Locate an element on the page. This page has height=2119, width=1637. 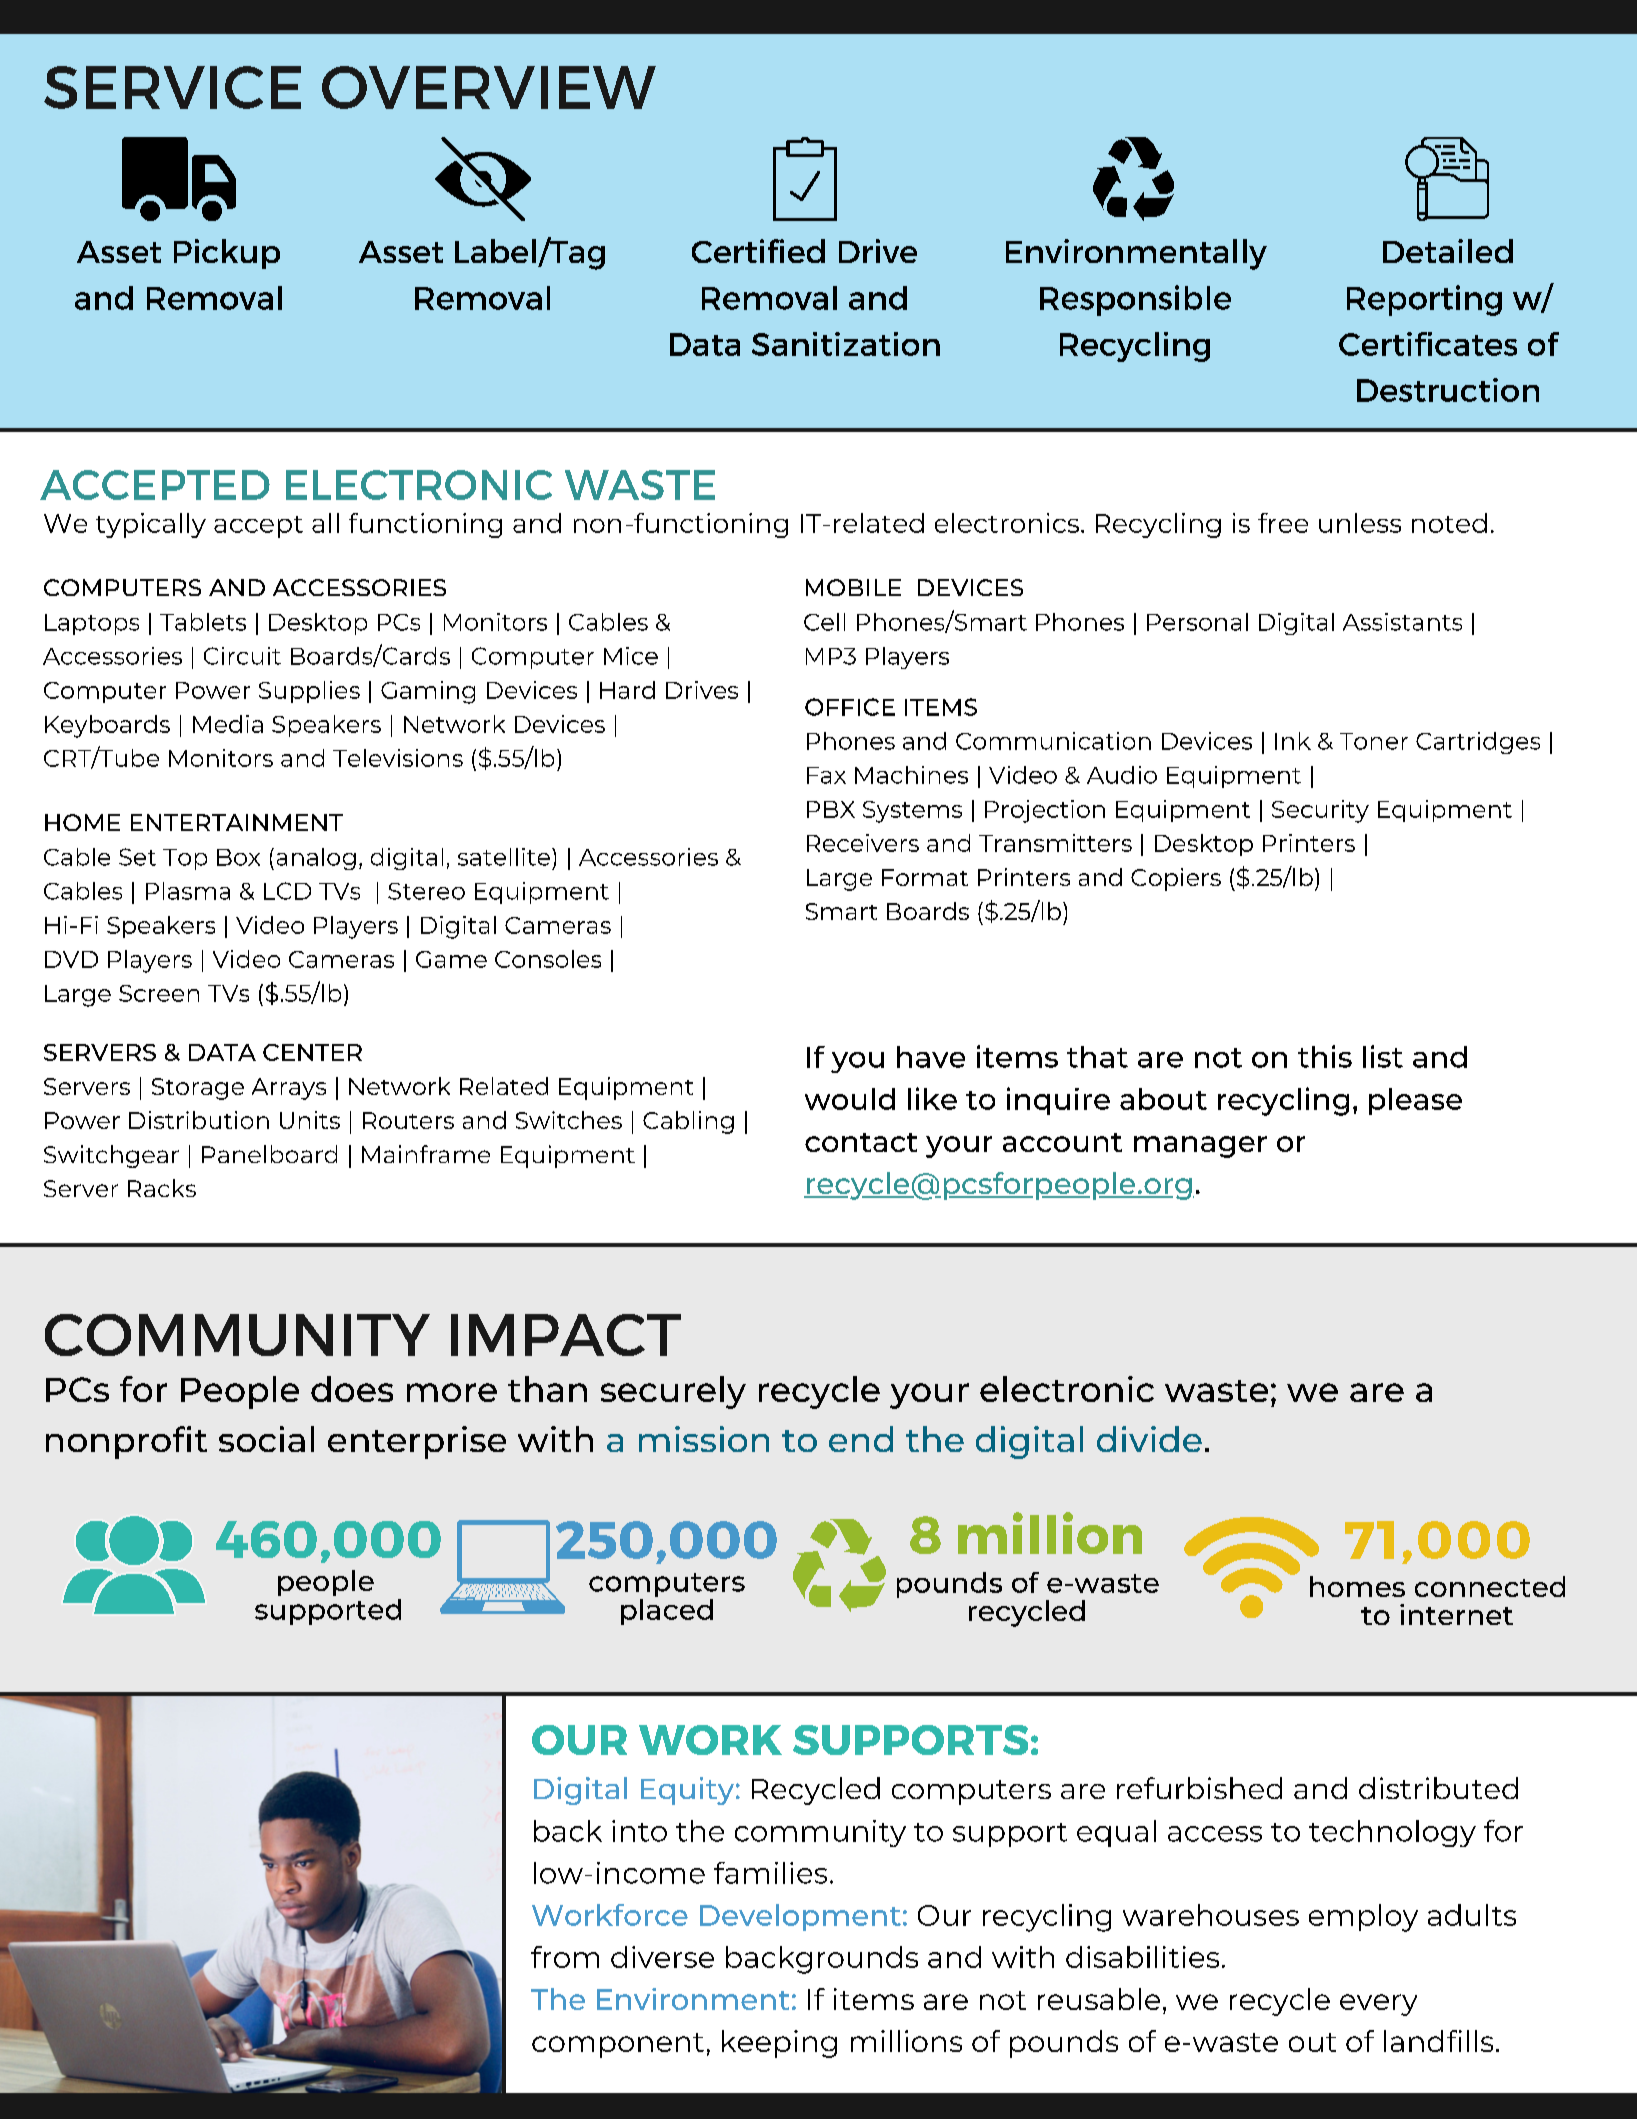
this is located at coordinates (1325, 1056).
